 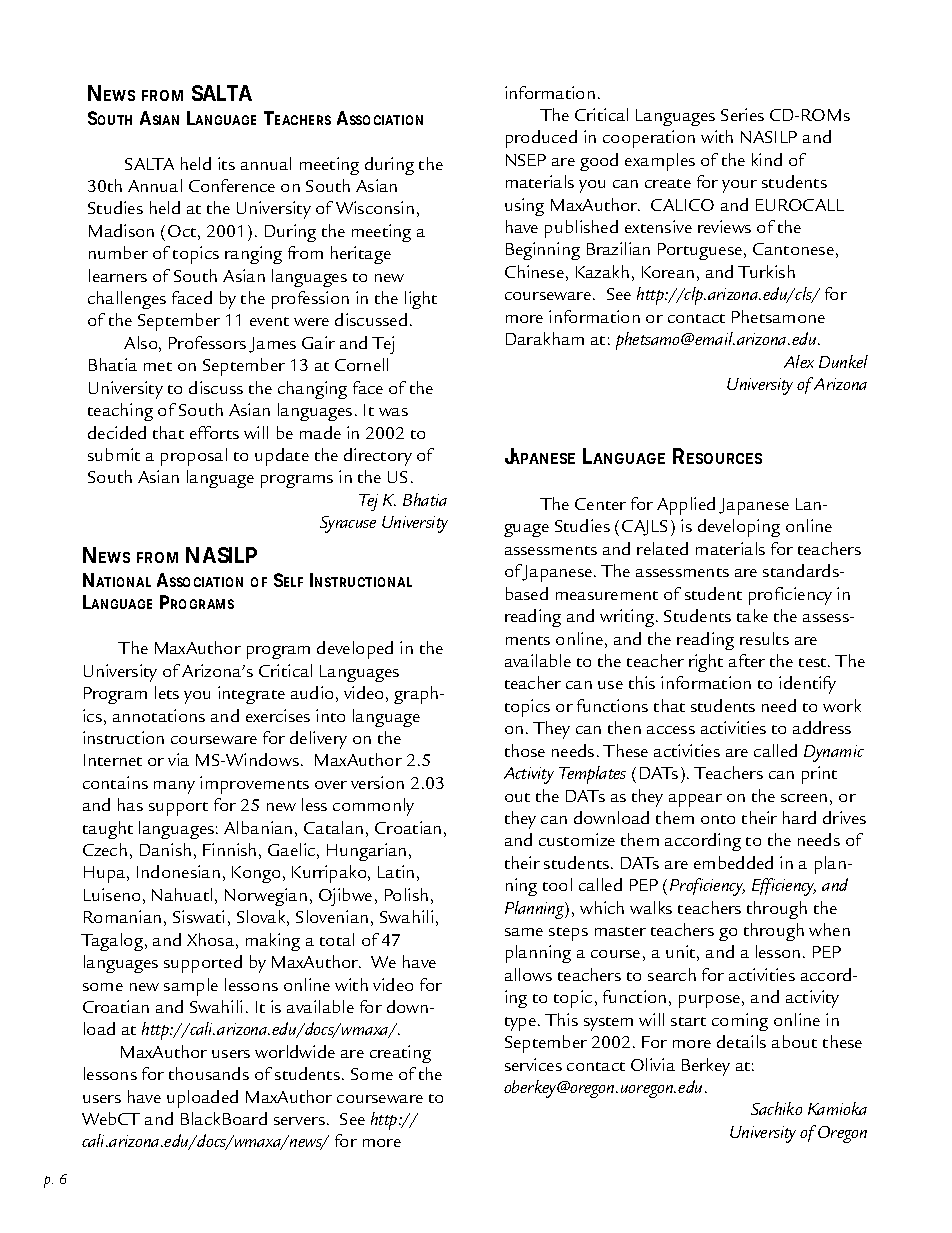 What do you see at coordinates (226, 163) in the image?
I see `its` at bounding box center [226, 163].
